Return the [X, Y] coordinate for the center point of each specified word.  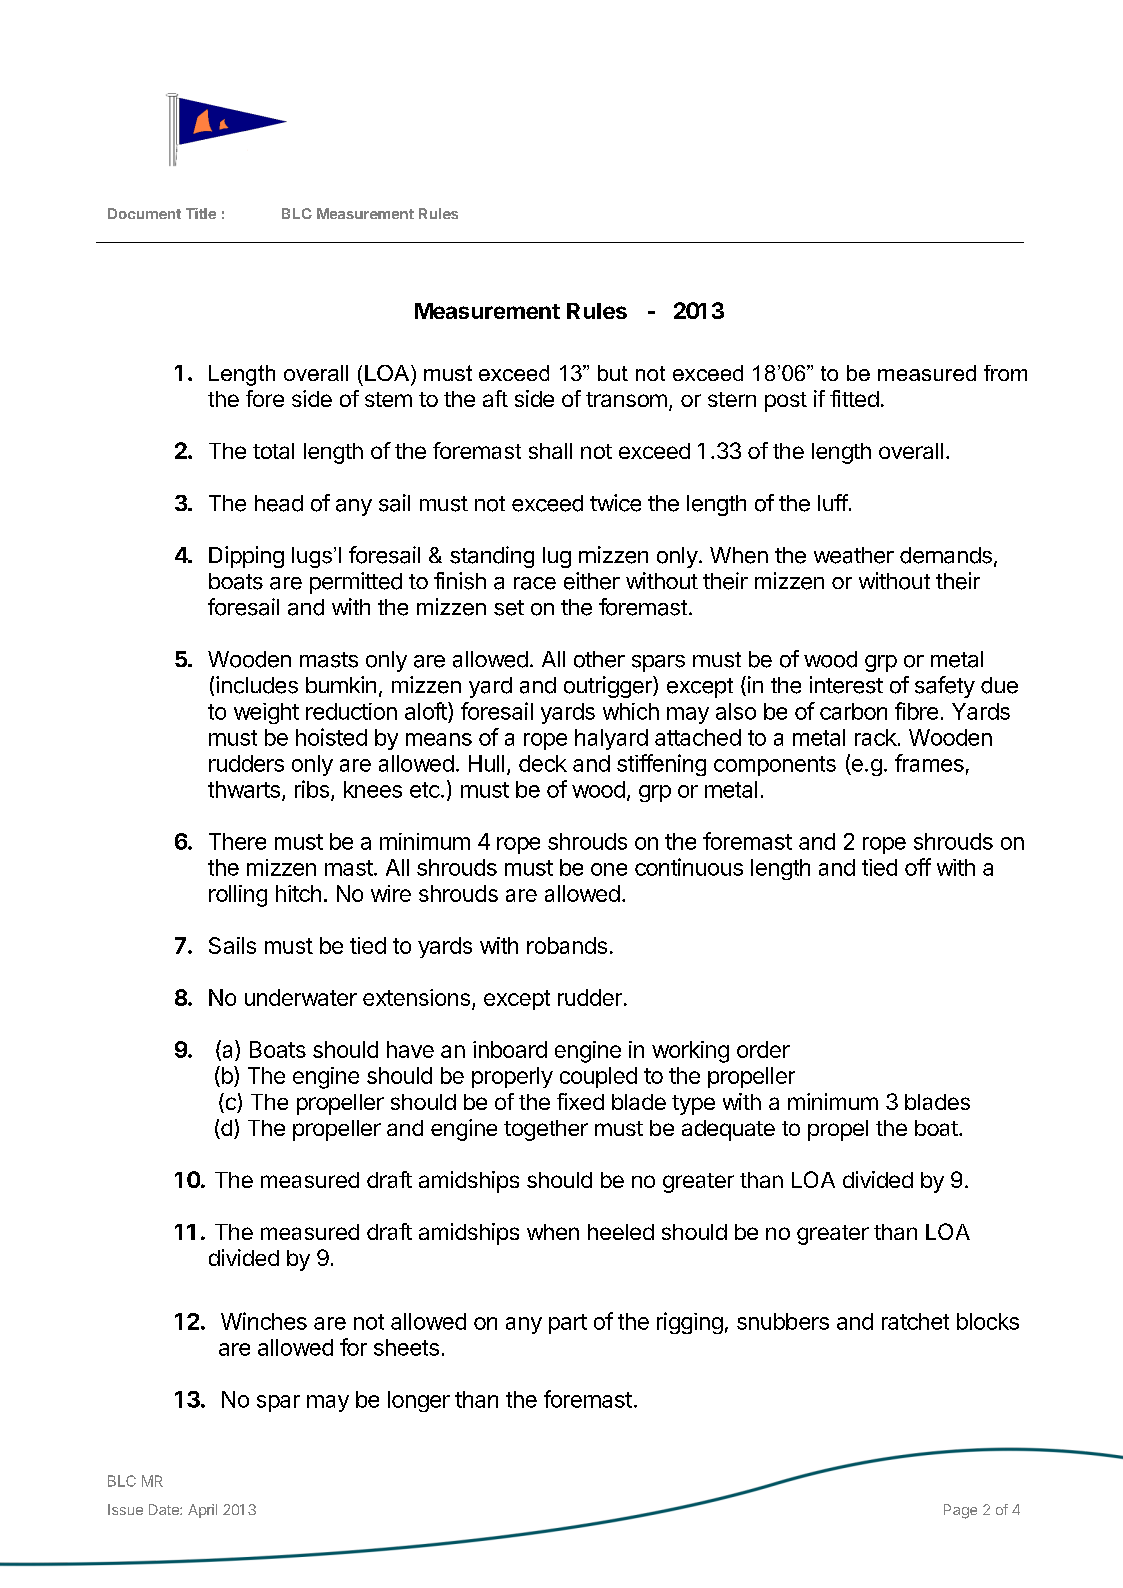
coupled [598, 1077]
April [202, 1511]
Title [201, 213]
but [613, 373]
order [763, 1049]
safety [945, 687]
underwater [301, 997]
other [599, 659]
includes [257, 685]
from [1005, 373]
